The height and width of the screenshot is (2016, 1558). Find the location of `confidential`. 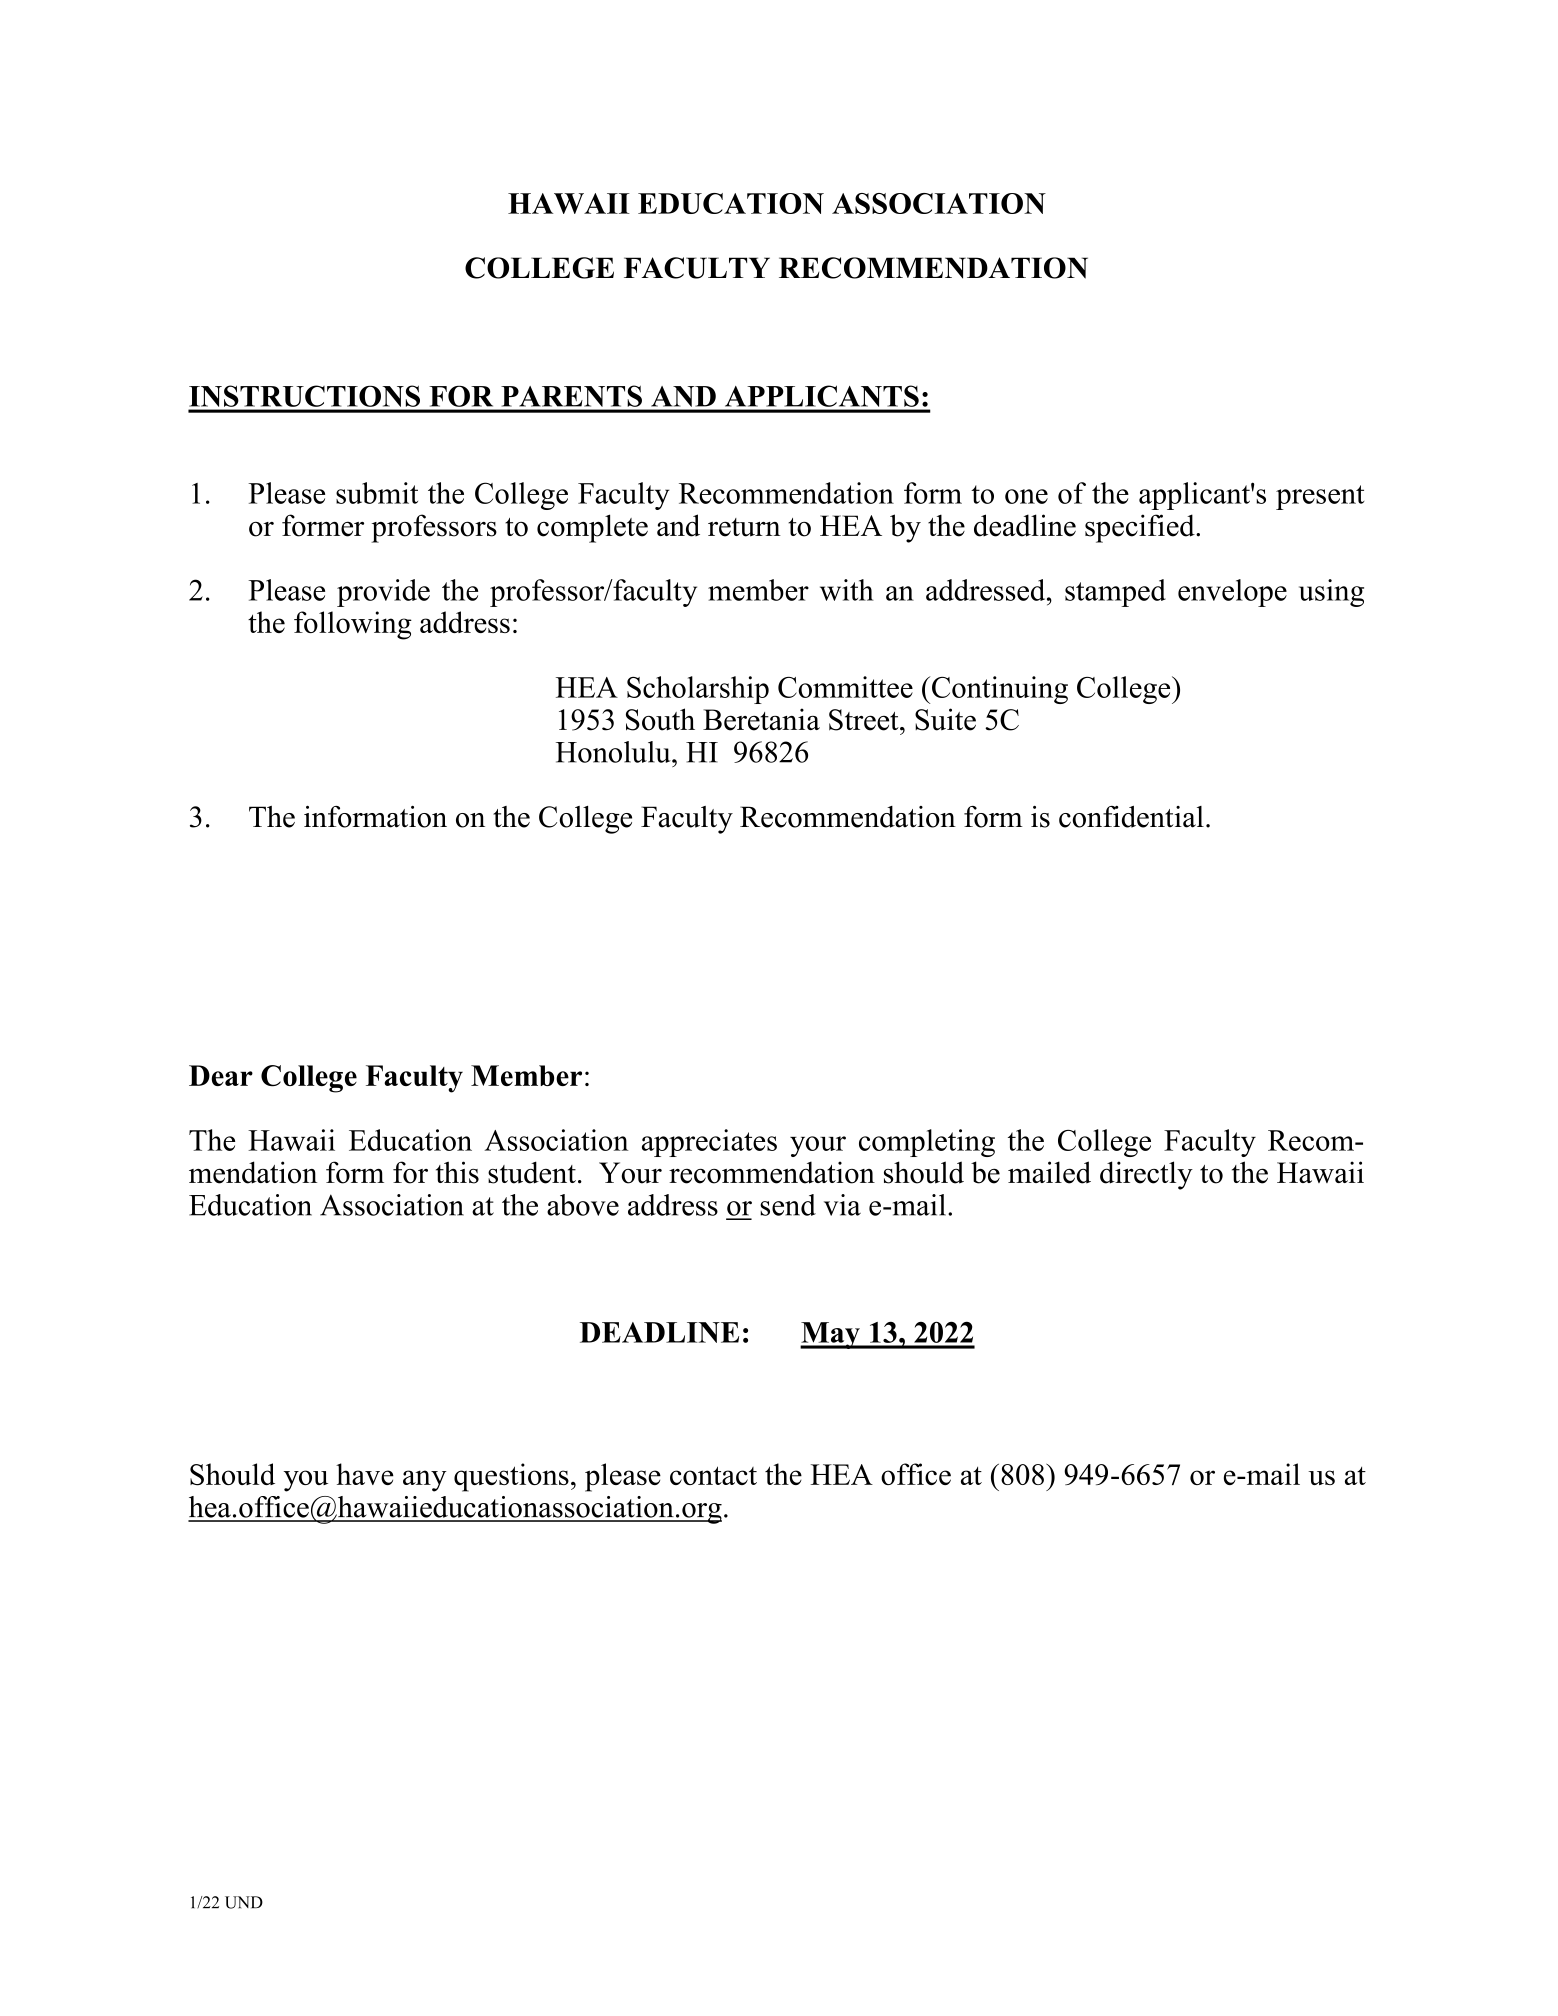

confidential is located at coordinates (1131, 817).
